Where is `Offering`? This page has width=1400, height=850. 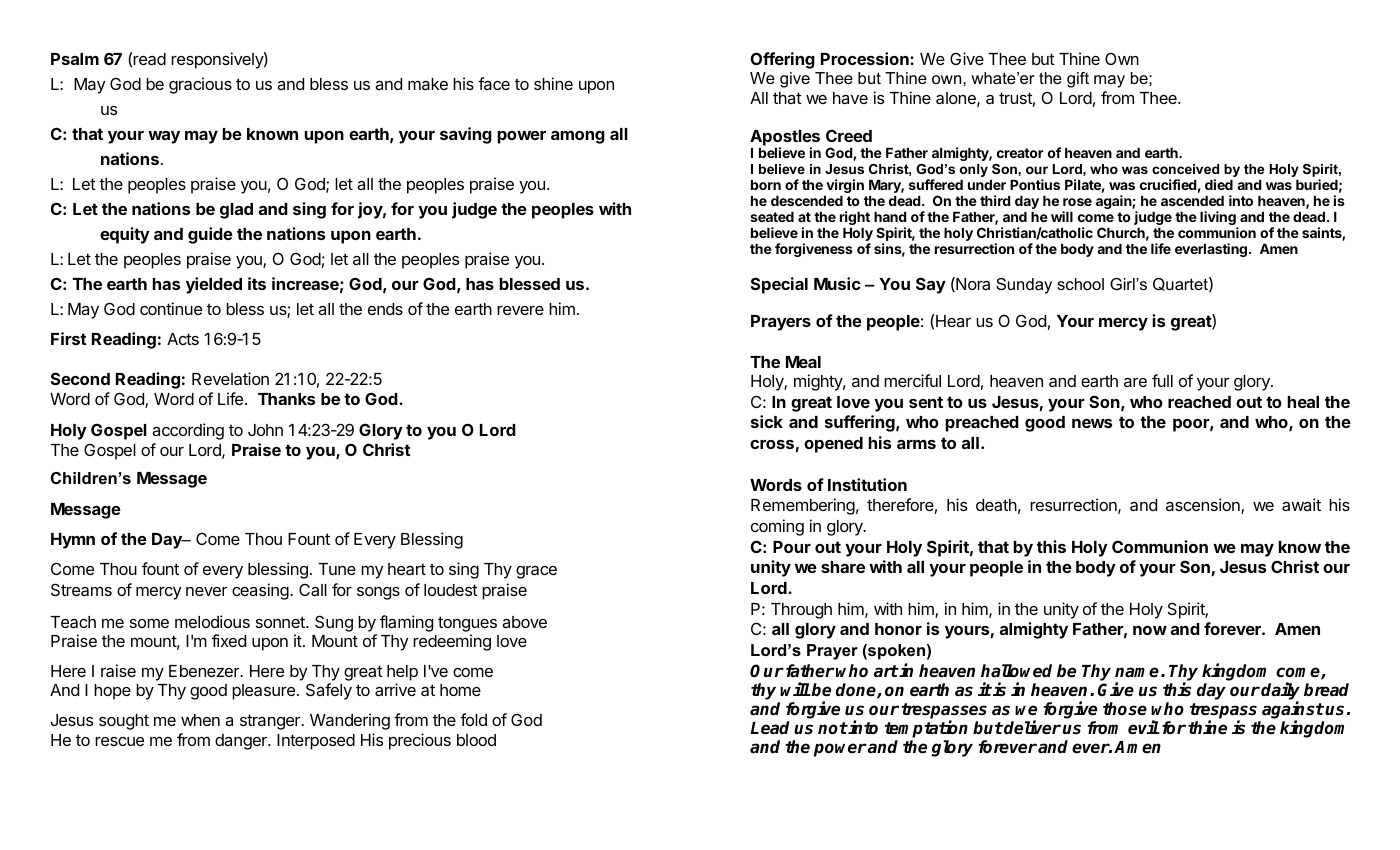
Offering is located at coordinates (783, 60).
